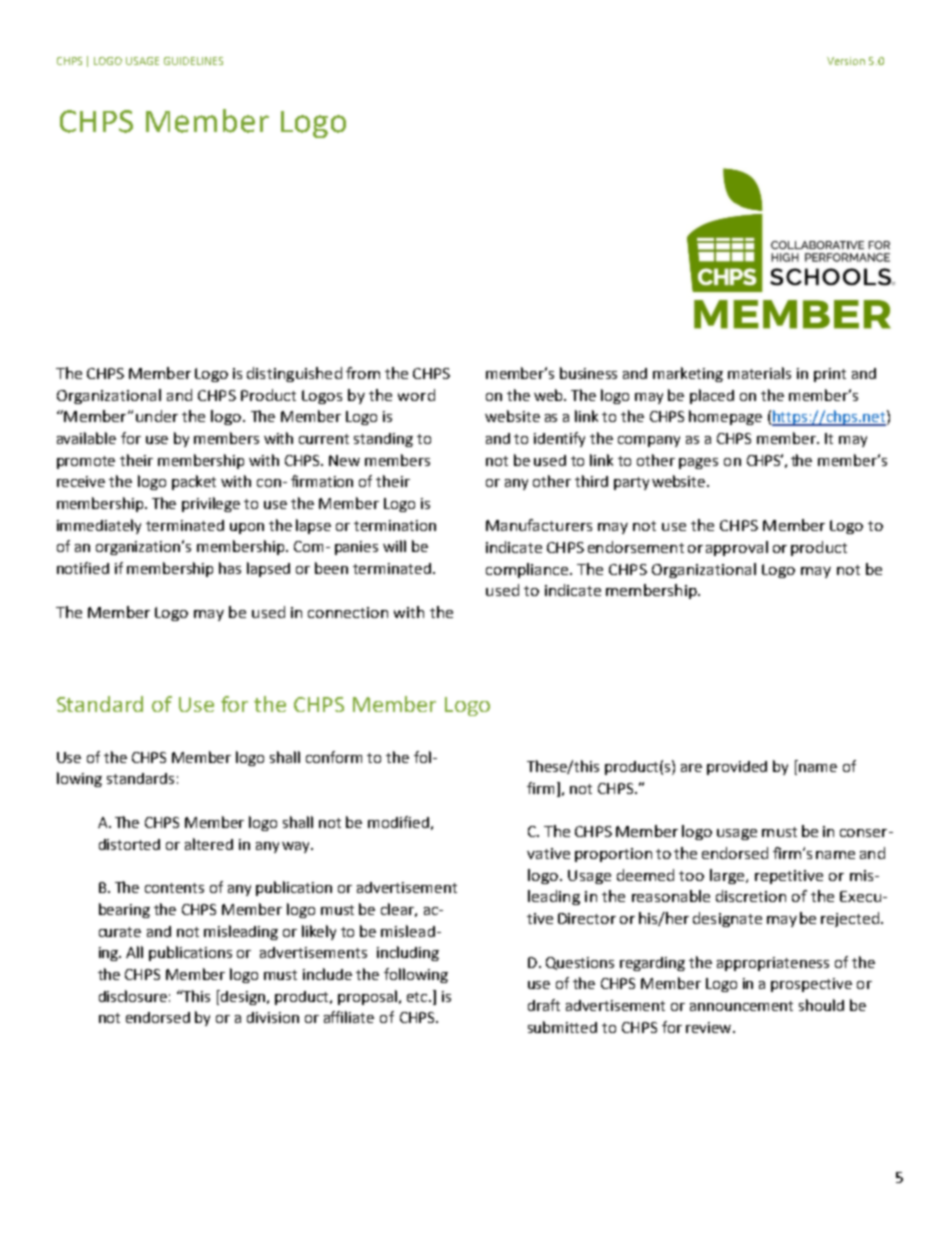 This image has height=1233, width=952. I want to click on materials, so click(759, 373).
